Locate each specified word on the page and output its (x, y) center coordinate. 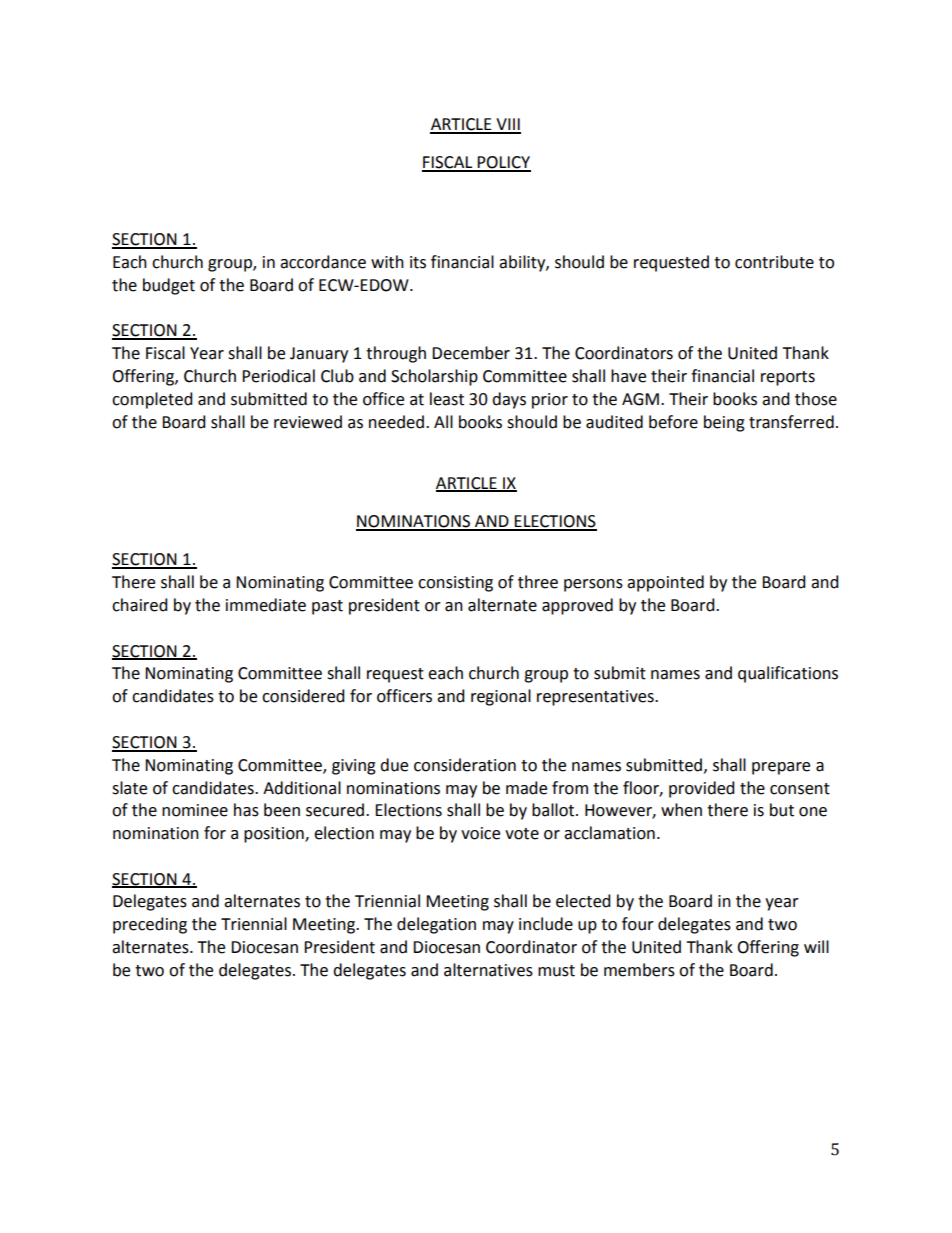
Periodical (278, 376)
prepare (781, 768)
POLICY (503, 163)
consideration (465, 765)
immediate (266, 605)
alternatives (488, 970)
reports (788, 378)
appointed (665, 583)
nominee (195, 810)
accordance (323, 262)
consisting (455, 584)
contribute (774, 262)
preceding (150, 925)
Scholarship (434, 377)
